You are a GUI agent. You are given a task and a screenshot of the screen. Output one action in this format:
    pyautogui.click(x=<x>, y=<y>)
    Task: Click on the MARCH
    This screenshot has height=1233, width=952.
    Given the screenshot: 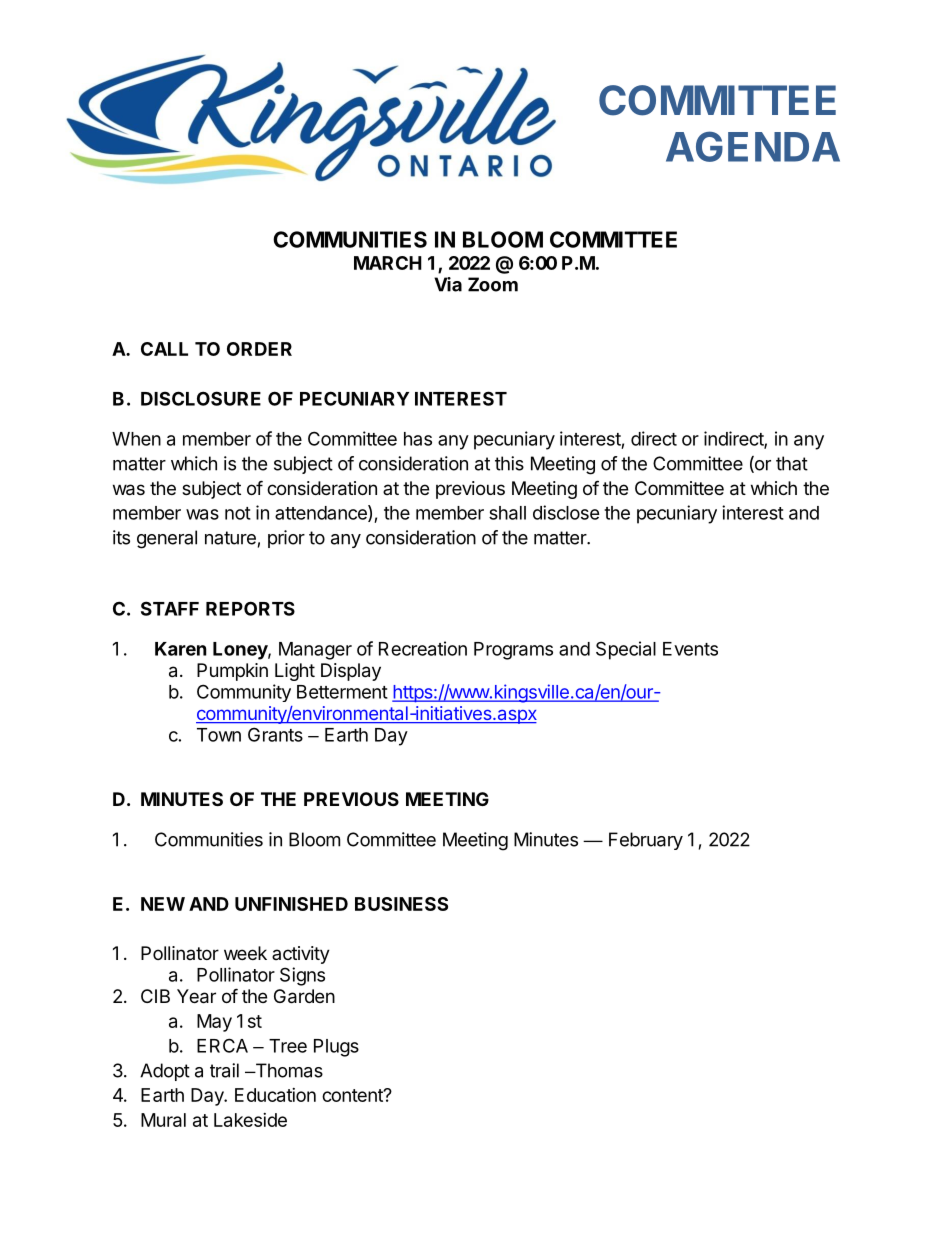 What is the action you would take?
    pyautogui.click(x=388, y=263)
